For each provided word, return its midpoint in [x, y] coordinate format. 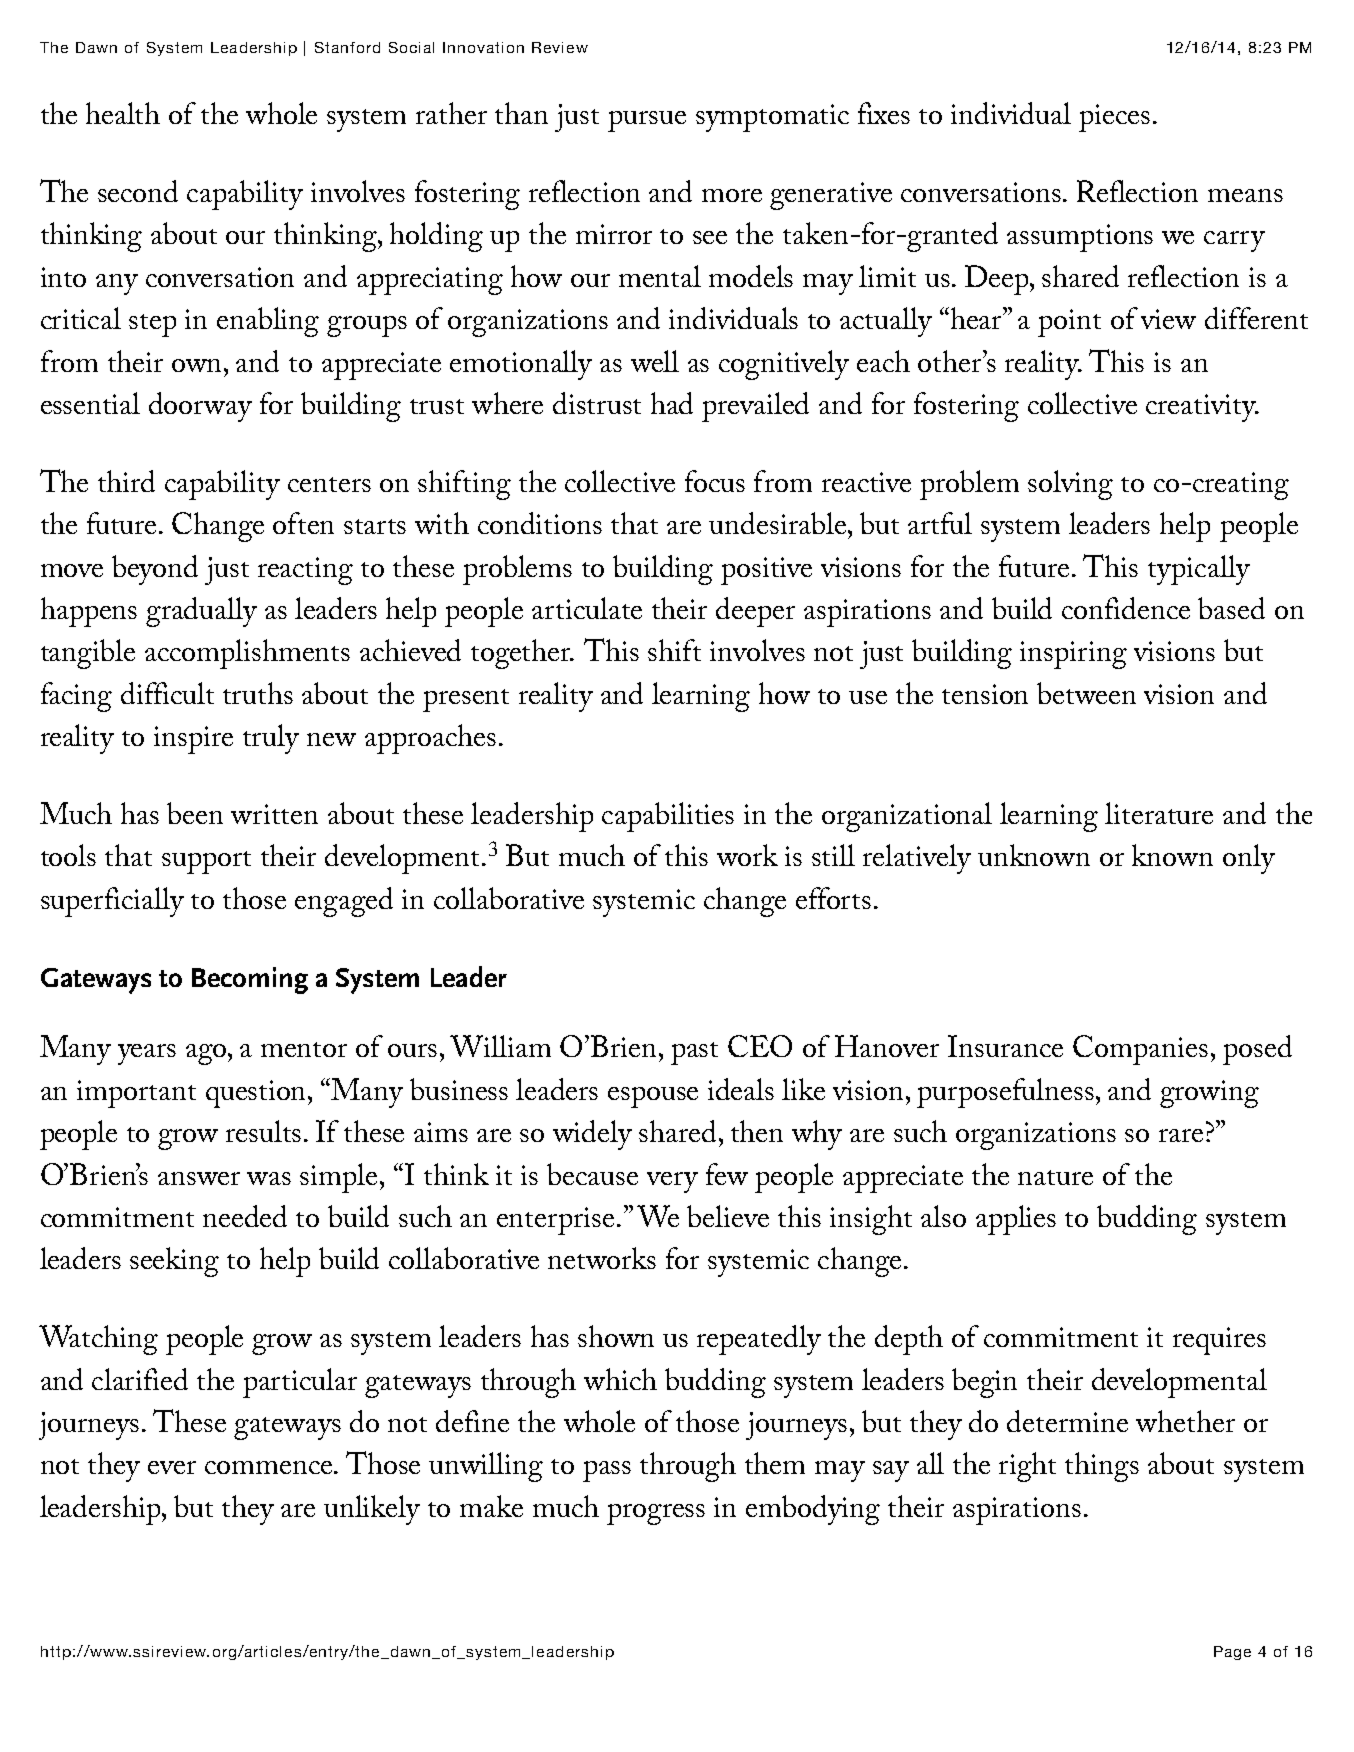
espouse [653, 1097]
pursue [647, 121]
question [257, 1094]
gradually [201, 612]
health [123, 113]
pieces [1114, 118]
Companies [1140, 1050]
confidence [1126, 608]
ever [172, 1467]
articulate [587, 608]
